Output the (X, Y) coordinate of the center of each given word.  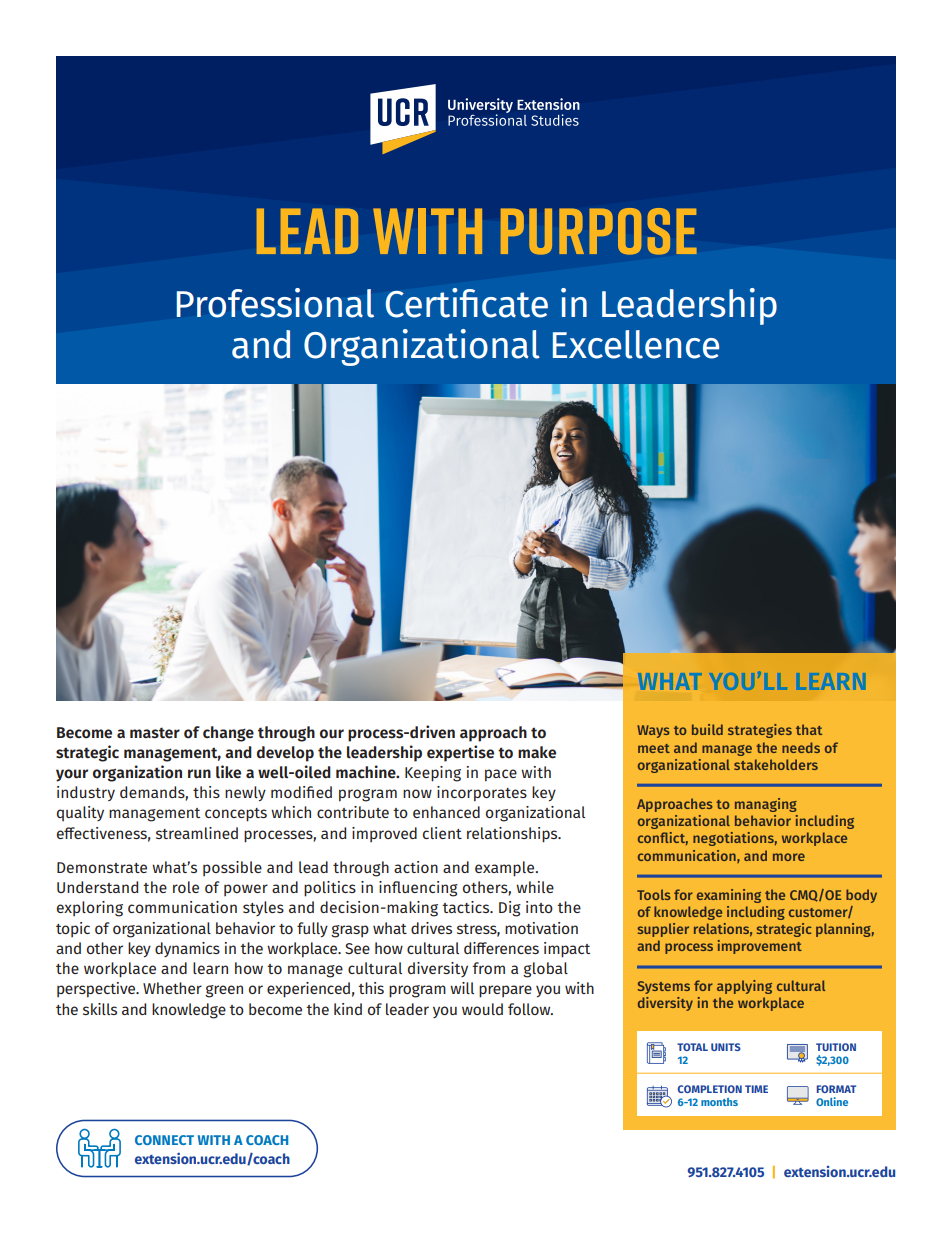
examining (729, 896)
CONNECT (164, 1140)
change (228, 734)
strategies (760, 731)
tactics (467, 907)
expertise (460, 753)
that (809, 729)
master (155, 733)
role (186, 887)
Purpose (599, 231)
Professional (275, 303)
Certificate (467, 303)
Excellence (636, 344)
